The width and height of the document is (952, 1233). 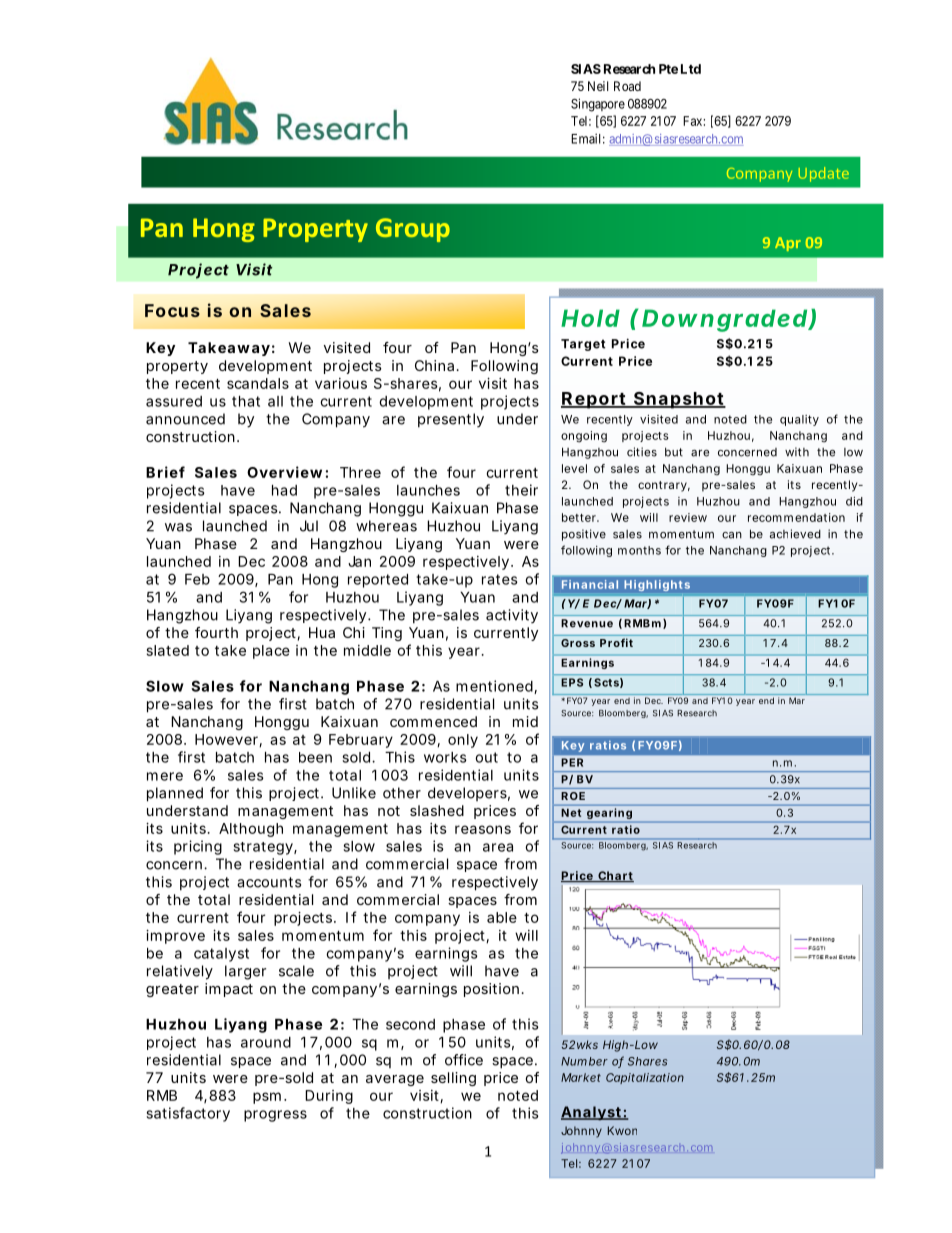 What do you see at coordinates (413, 230) in the document?
I see `Group` at bounding box center [413, 230].
